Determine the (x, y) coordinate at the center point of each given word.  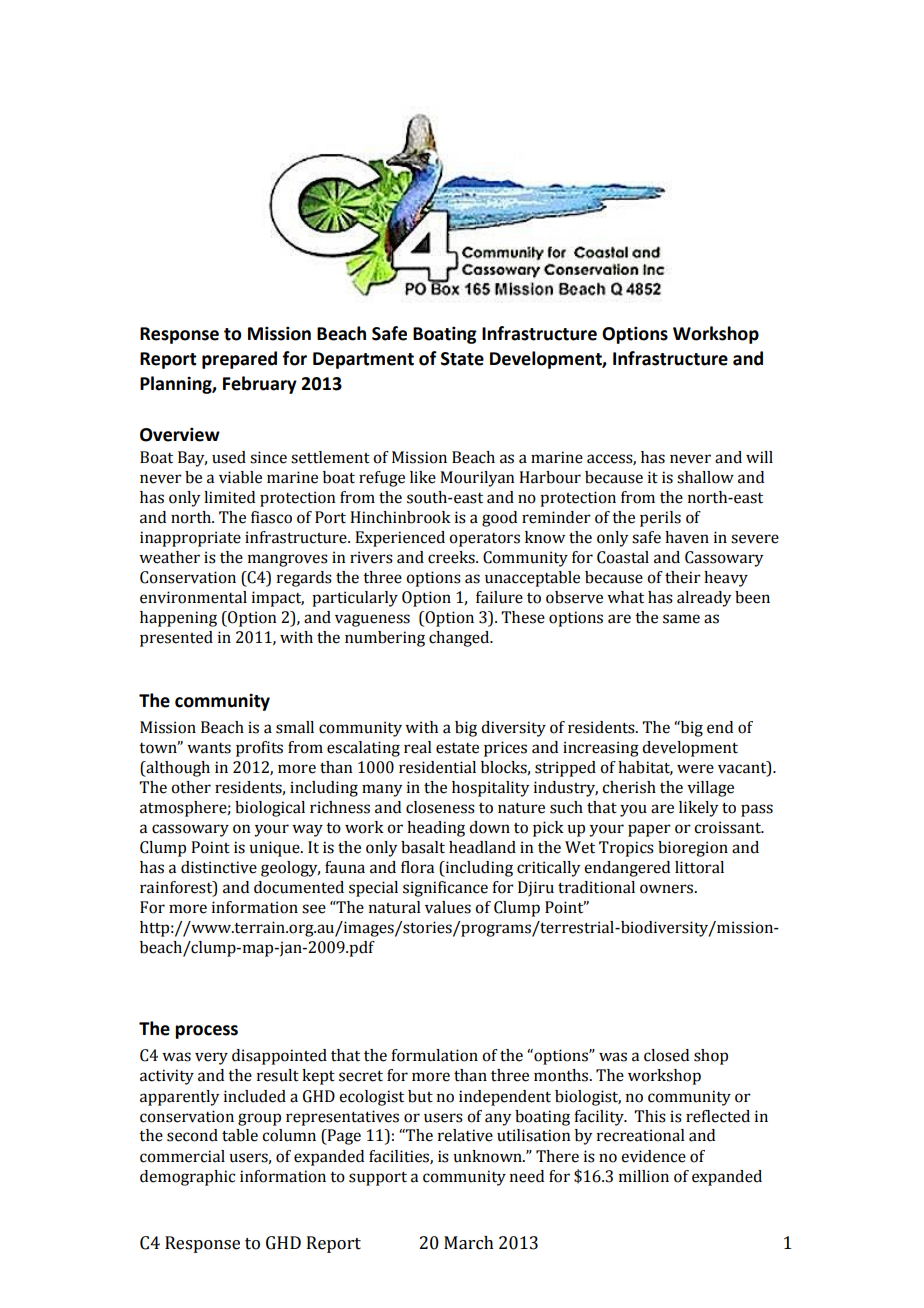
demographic (187, 1178)
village (710, 789)
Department (363, 360)
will (759, 457)
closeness (440, 807)
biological (270, 809)
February (260, 385)
